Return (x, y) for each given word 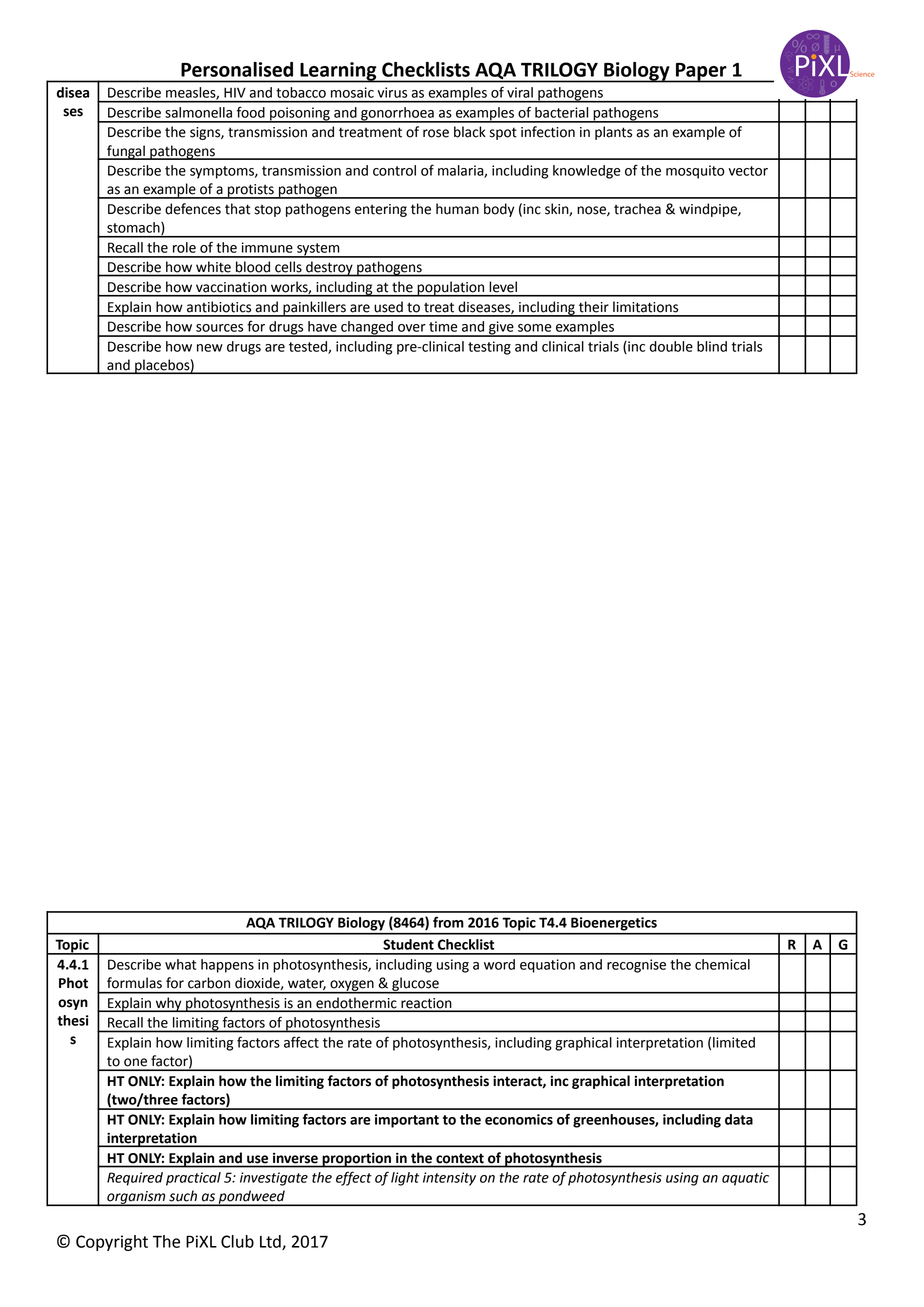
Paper (701, 73)
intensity (449, 1179)
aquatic (745, 1179)
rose (436, 133)
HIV (235, 93)
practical (193, 1179)
